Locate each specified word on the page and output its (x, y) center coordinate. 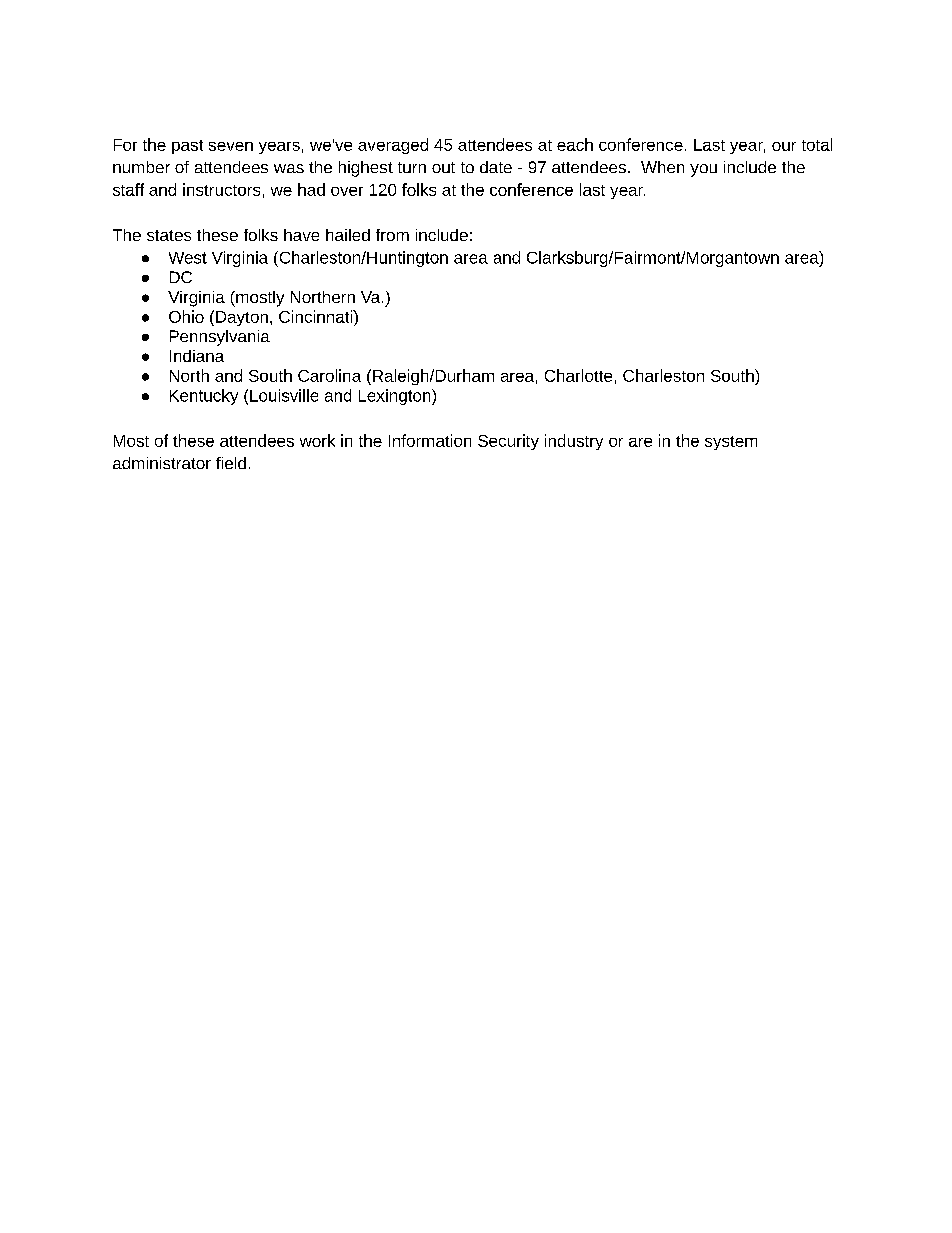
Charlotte (578, 375)
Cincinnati (317, 316)
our (784, 146)
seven (231, 146)
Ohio (186, 316)
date (496, 167)
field (231, 463)
